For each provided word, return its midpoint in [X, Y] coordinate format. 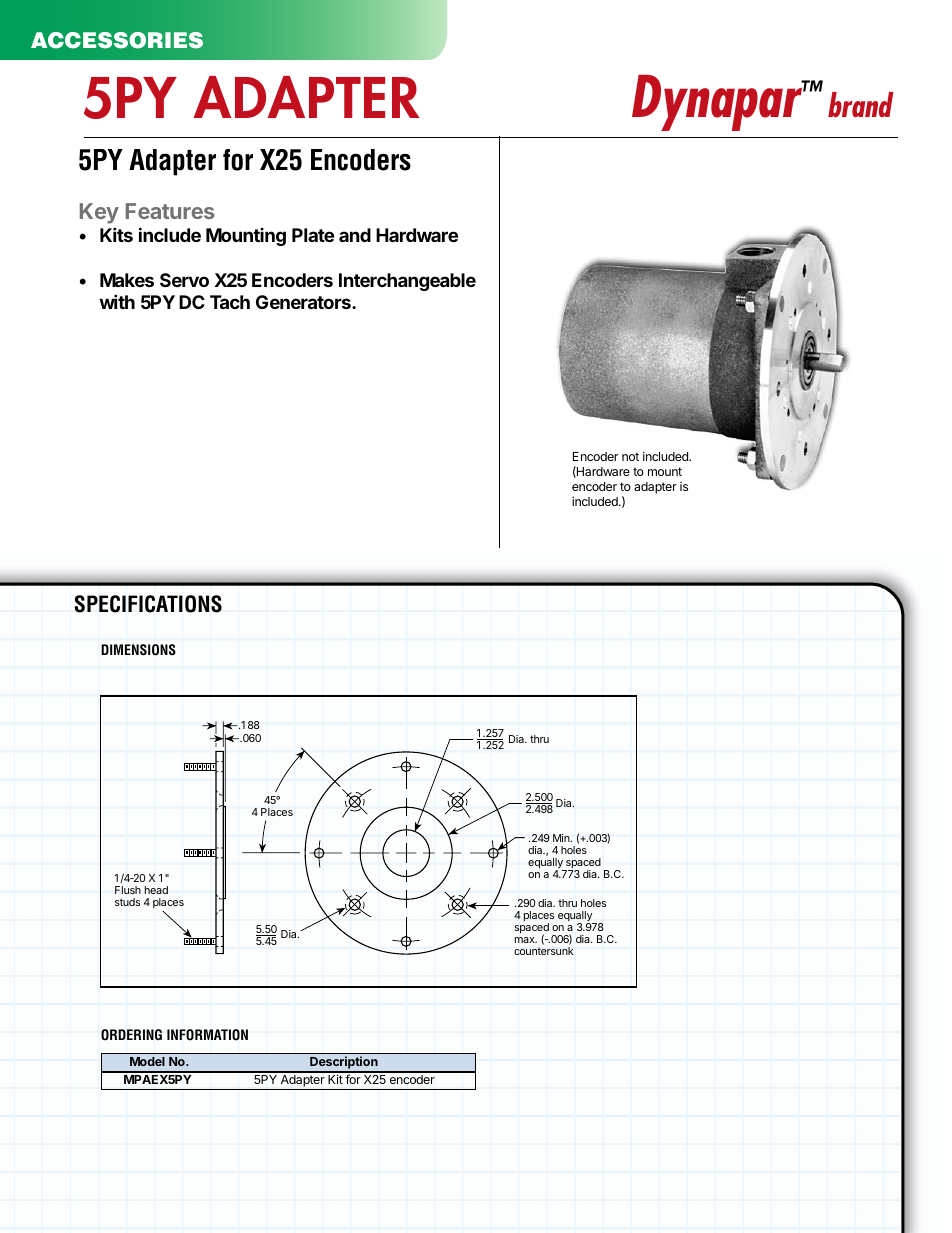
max [526, 940]
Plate [313, 235]
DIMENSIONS [138, 650]
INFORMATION [207, 1035]
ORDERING [131, 1035]
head [156, 890]
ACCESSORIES [117, 40]
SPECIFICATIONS [148, 604]
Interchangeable [407, 282]
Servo [184, 280]
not [630, 456]
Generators [304, 302]
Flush [128, 890]
